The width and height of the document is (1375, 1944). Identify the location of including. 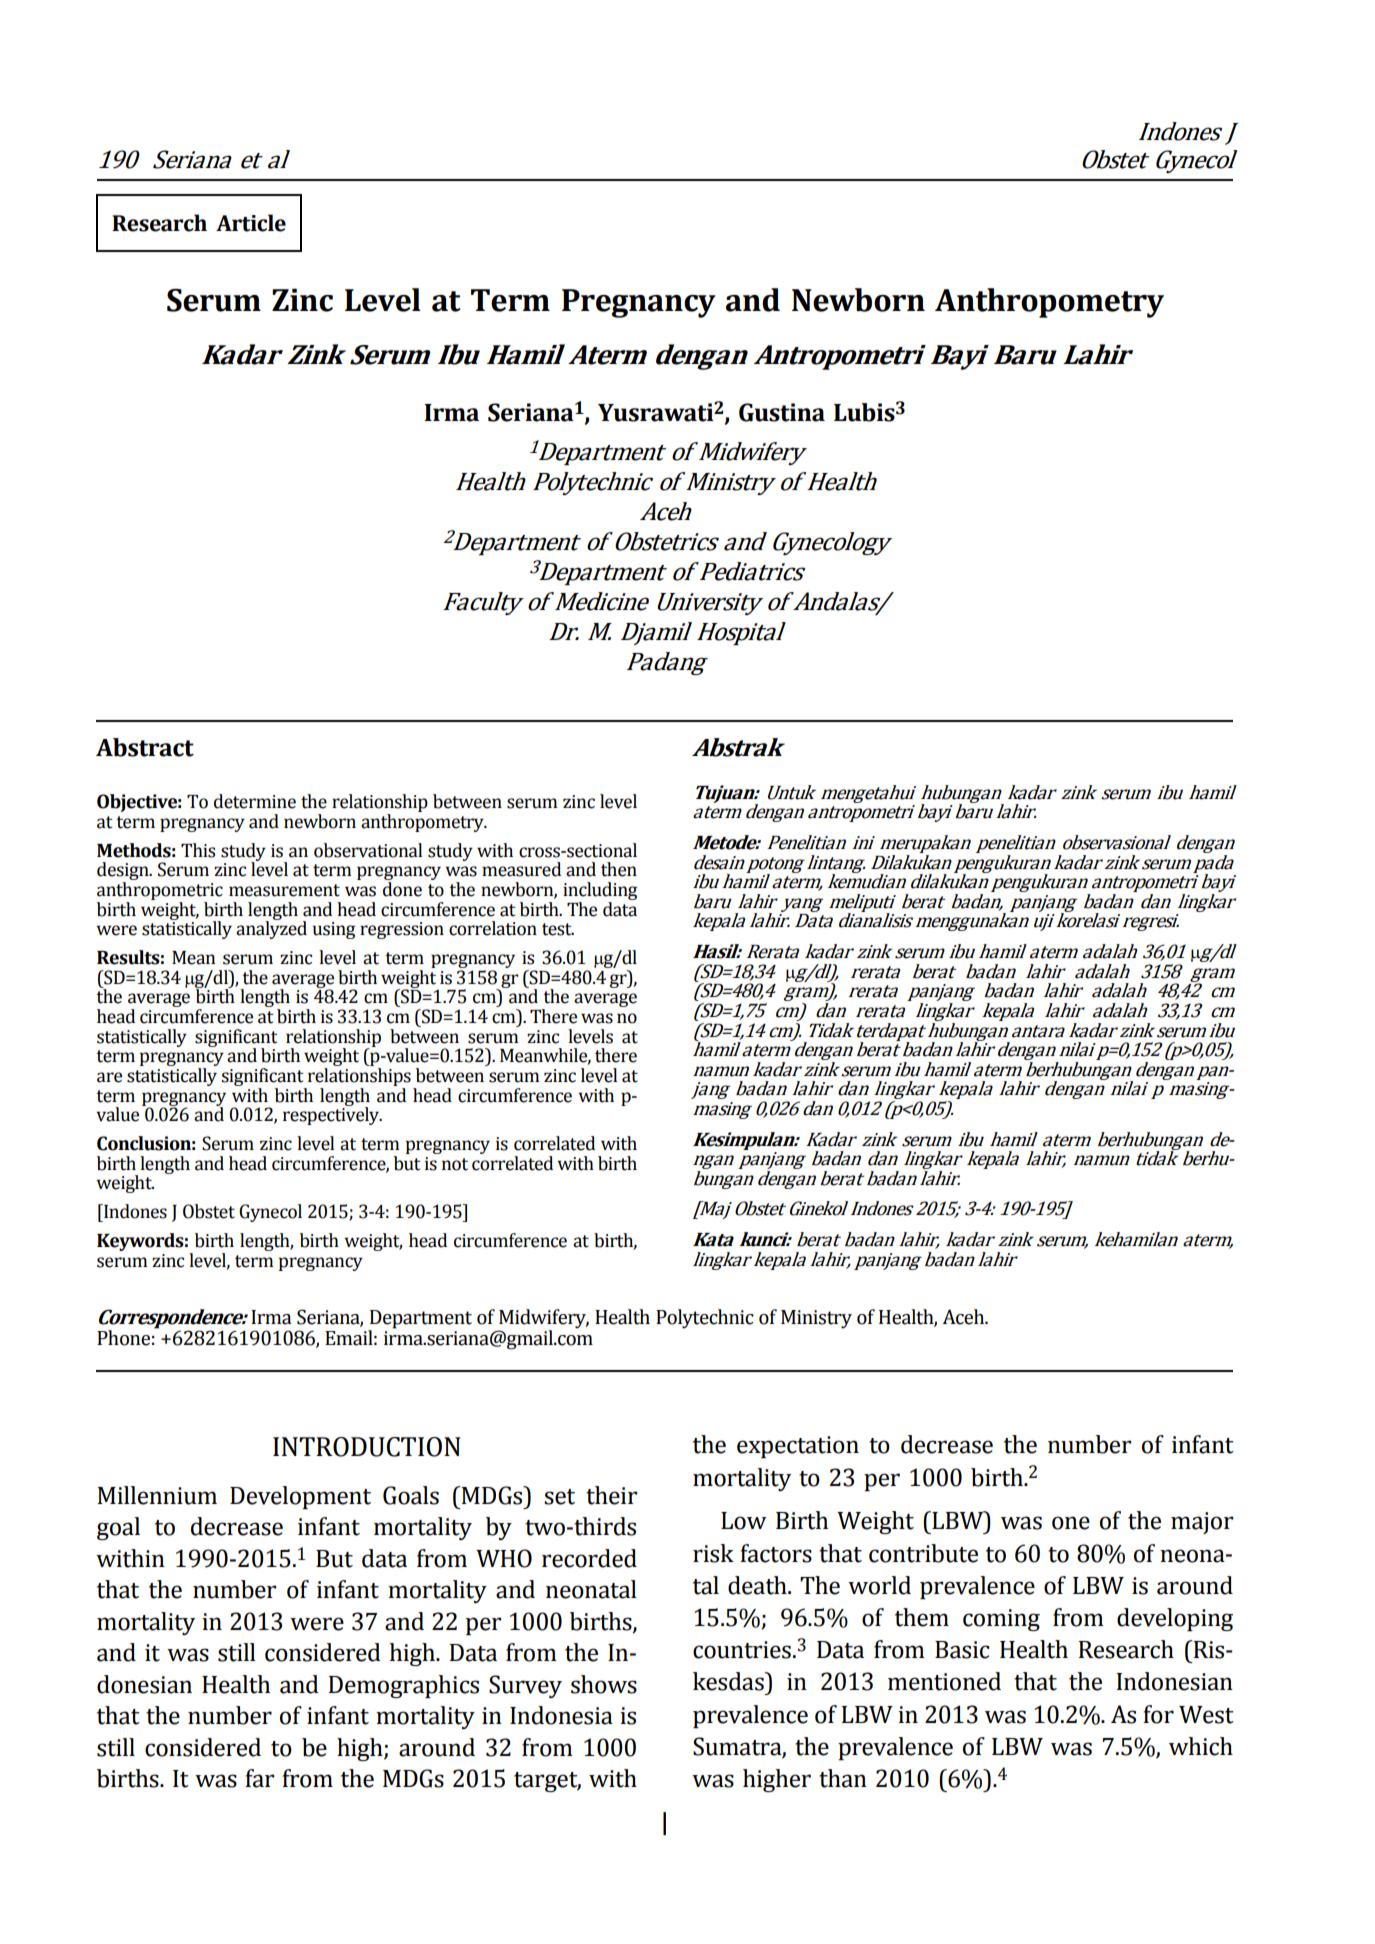
(600, 892).
